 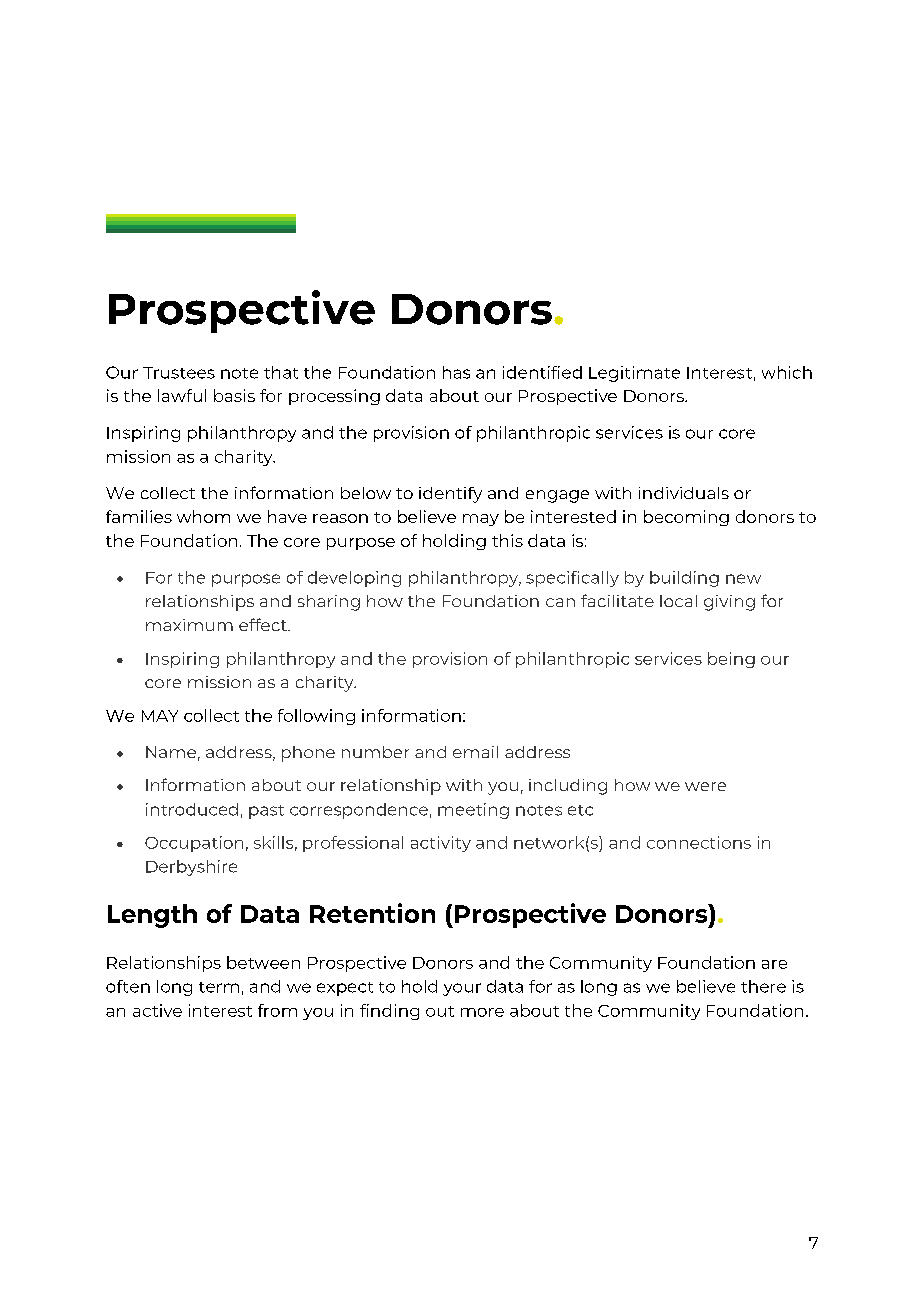 What do you see at coordinates (194, 844) in the screenshot?
I see `Occupation` at bounding box center [194, 844].
